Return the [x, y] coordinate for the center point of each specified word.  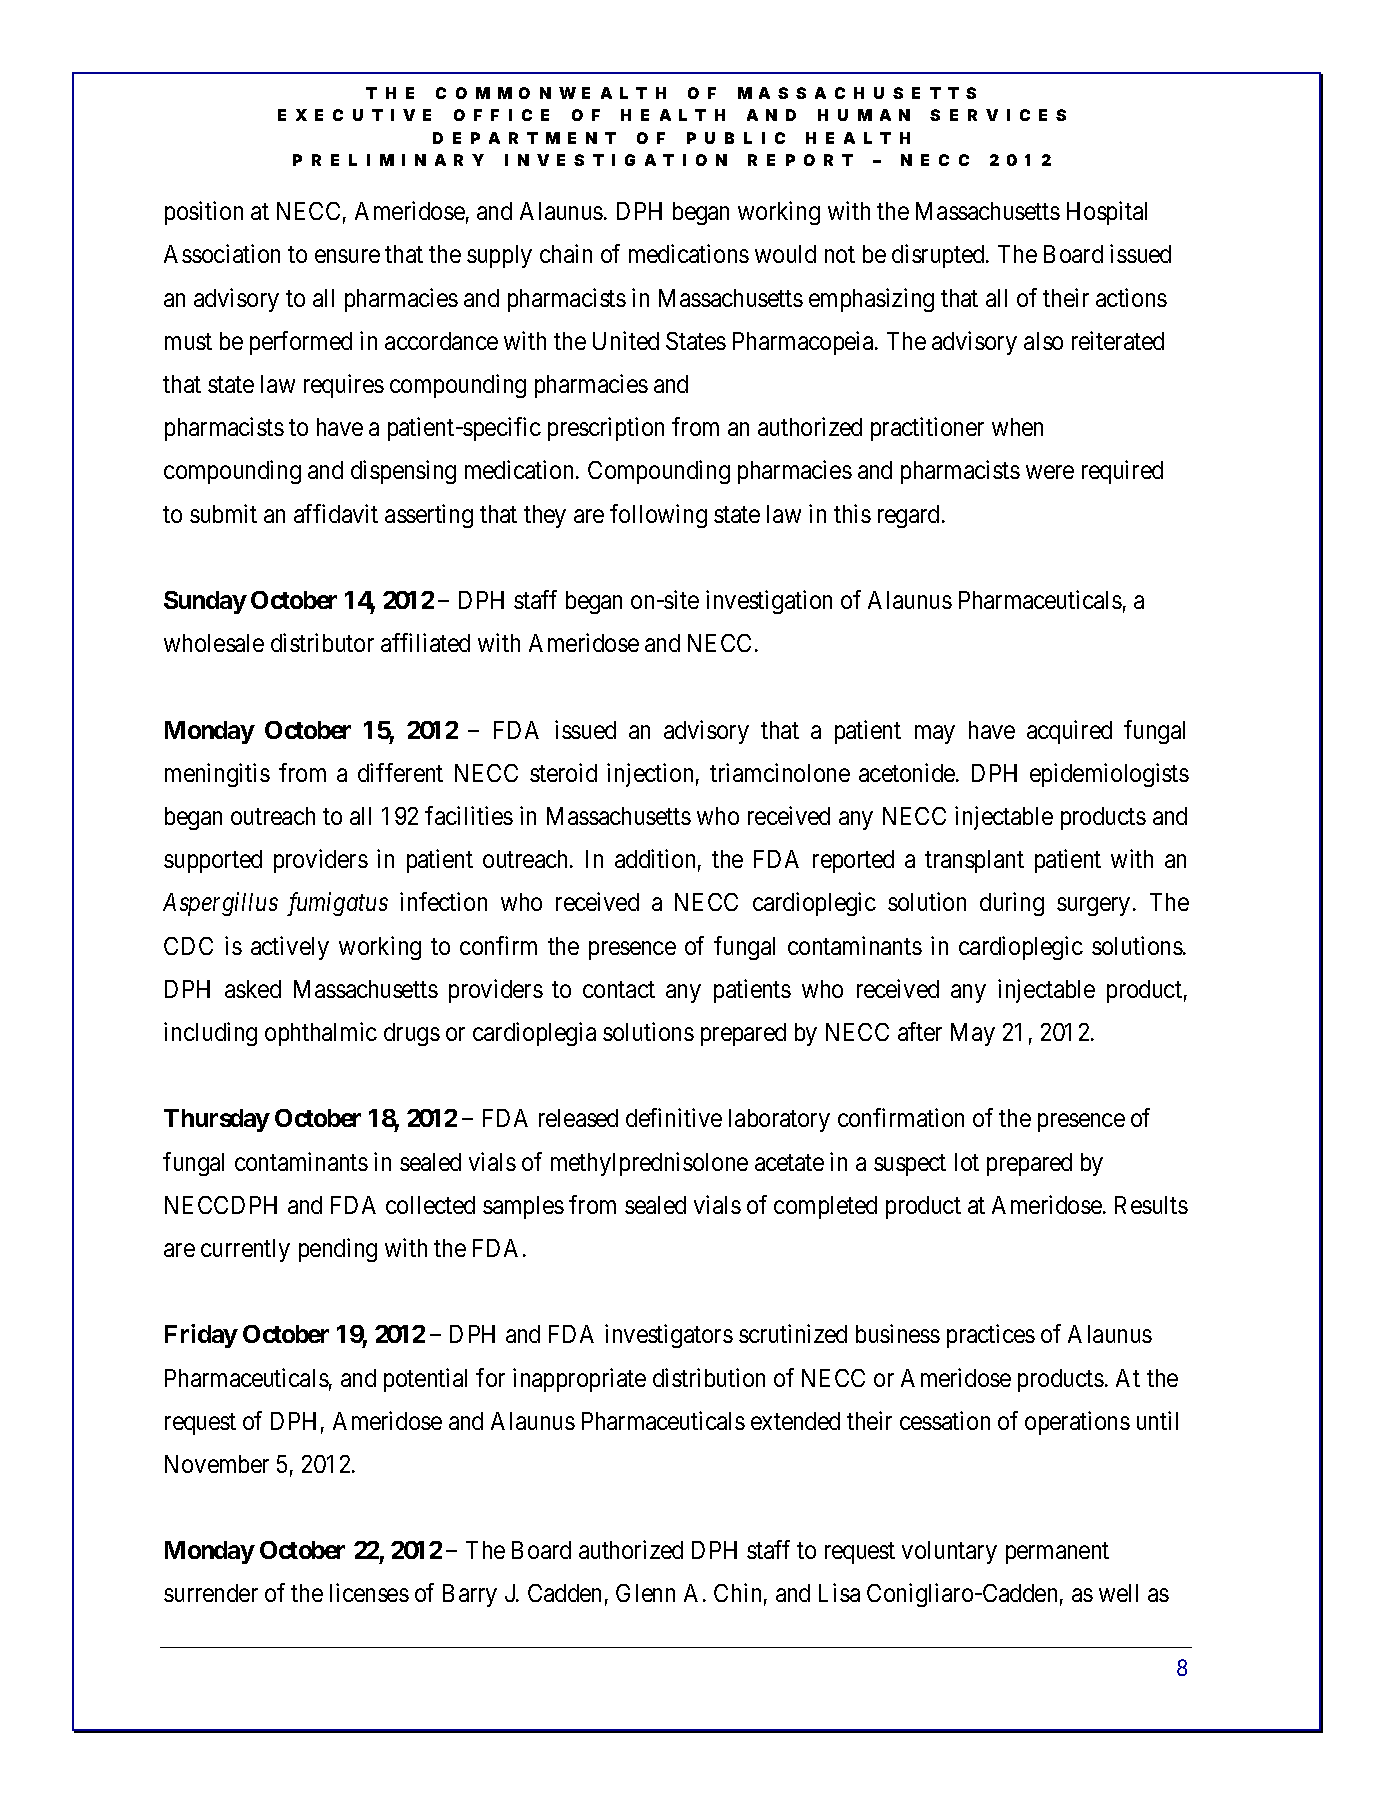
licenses [369, 1592]
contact [619, 989]
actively [290, 948]
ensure [347, 256]
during [1012, 904]
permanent [1057, 1553]
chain [566, 253]
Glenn [645, 1593]
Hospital [1107, 213]
